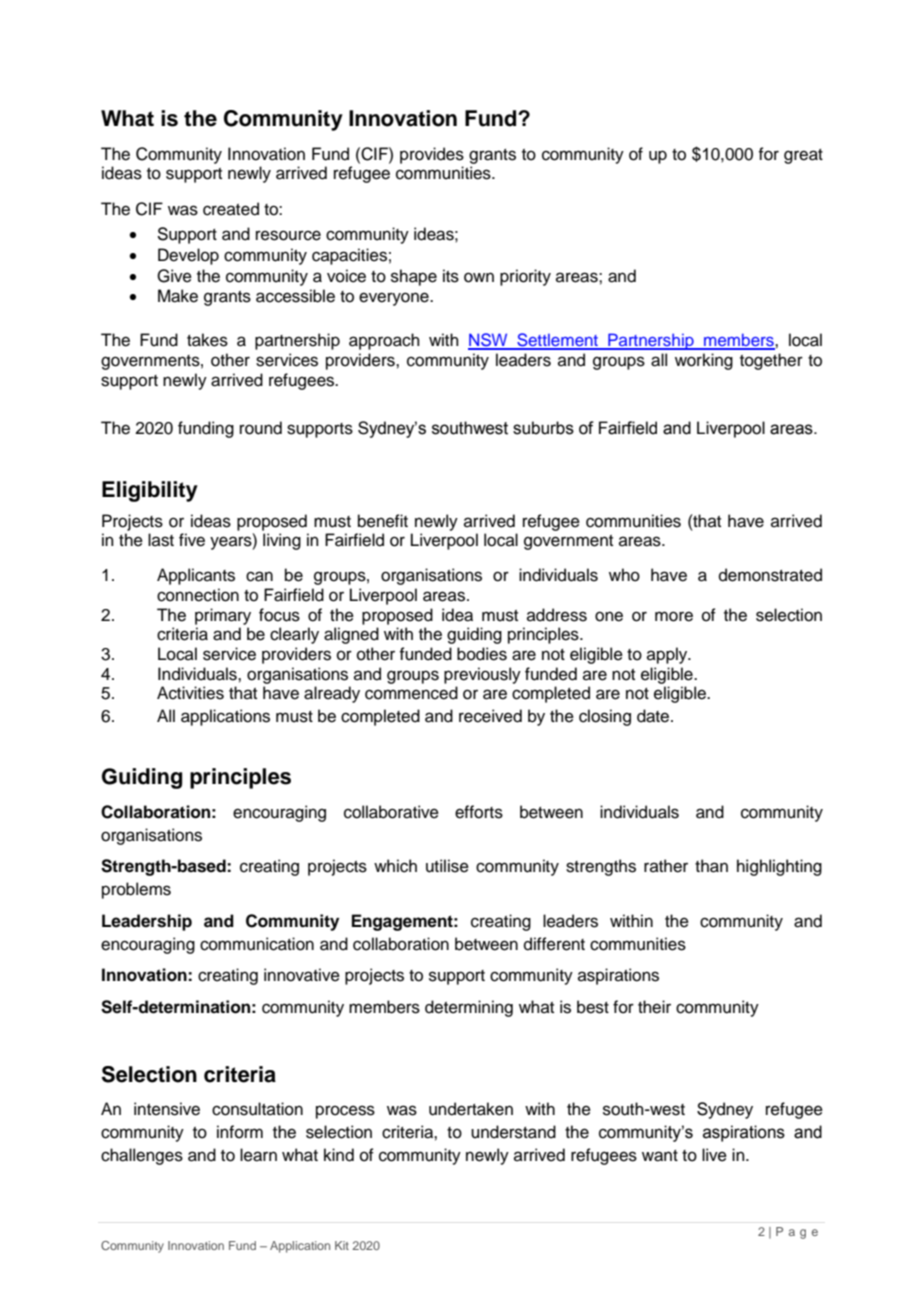 The width and height of the screenshot is (924, 1308). What do you see at coordinates (803, 156) in the screenshot?
I see `great` at bounding box center [803, 156].
